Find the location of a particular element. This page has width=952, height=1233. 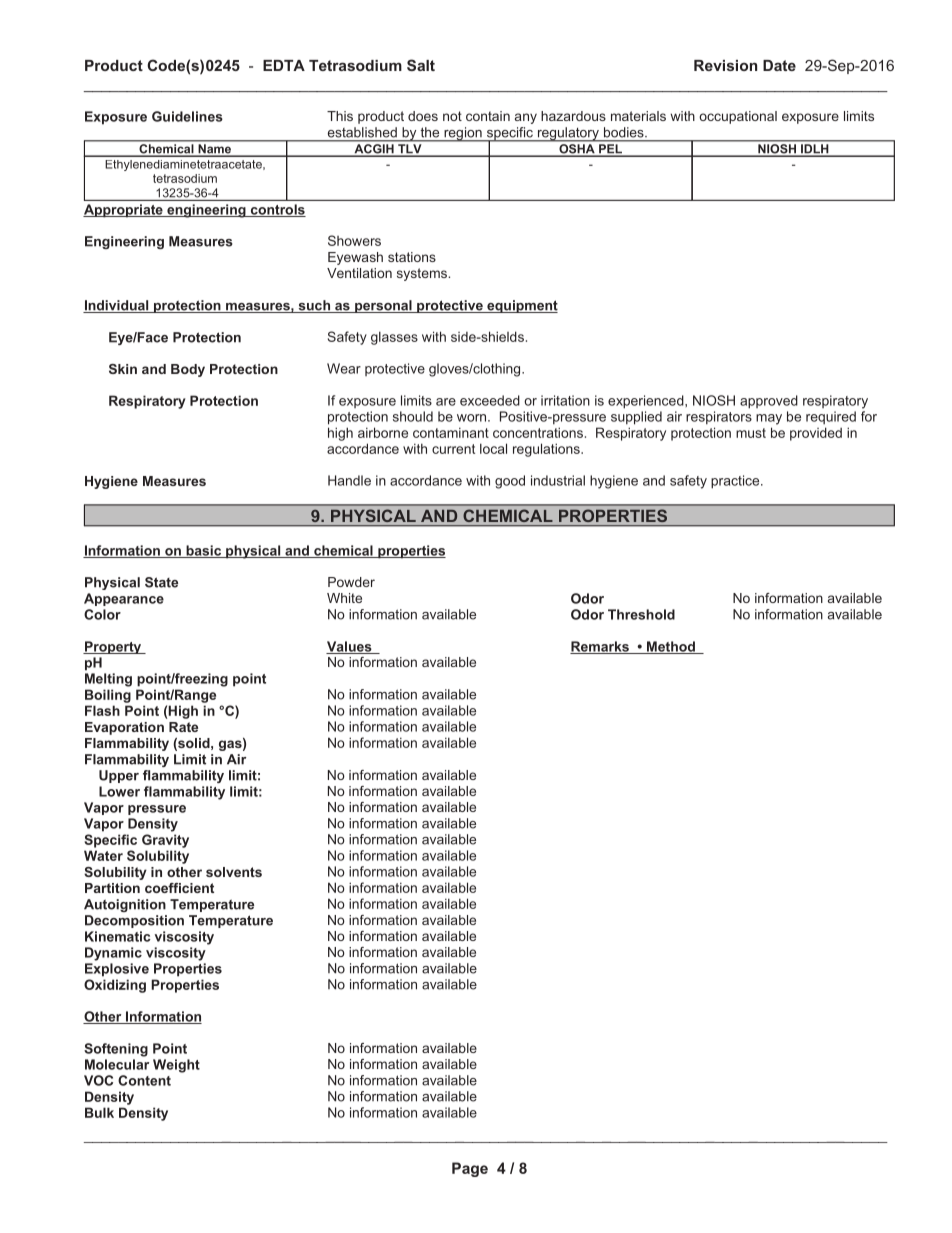

Guidelines is located at coordinates (187, 116).
